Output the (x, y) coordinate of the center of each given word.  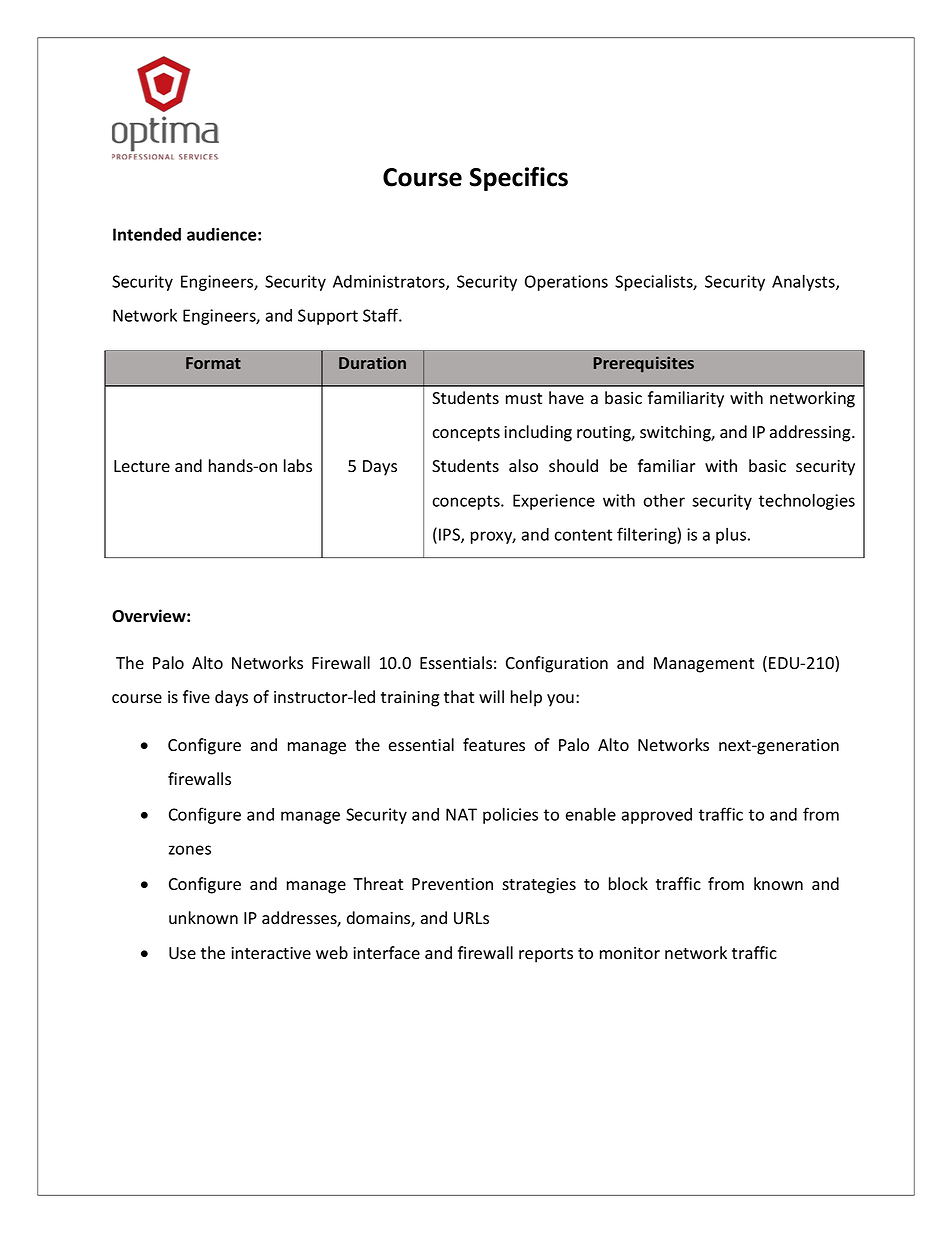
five (196, 696)
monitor (630, 953)
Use (182, 953)
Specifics (519, 179)
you (560, 700)
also (523, 466)
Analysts (804, 282)
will (491, 696)
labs (298, 466)
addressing (811, 433)
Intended (147, 234)
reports (546, 955)
